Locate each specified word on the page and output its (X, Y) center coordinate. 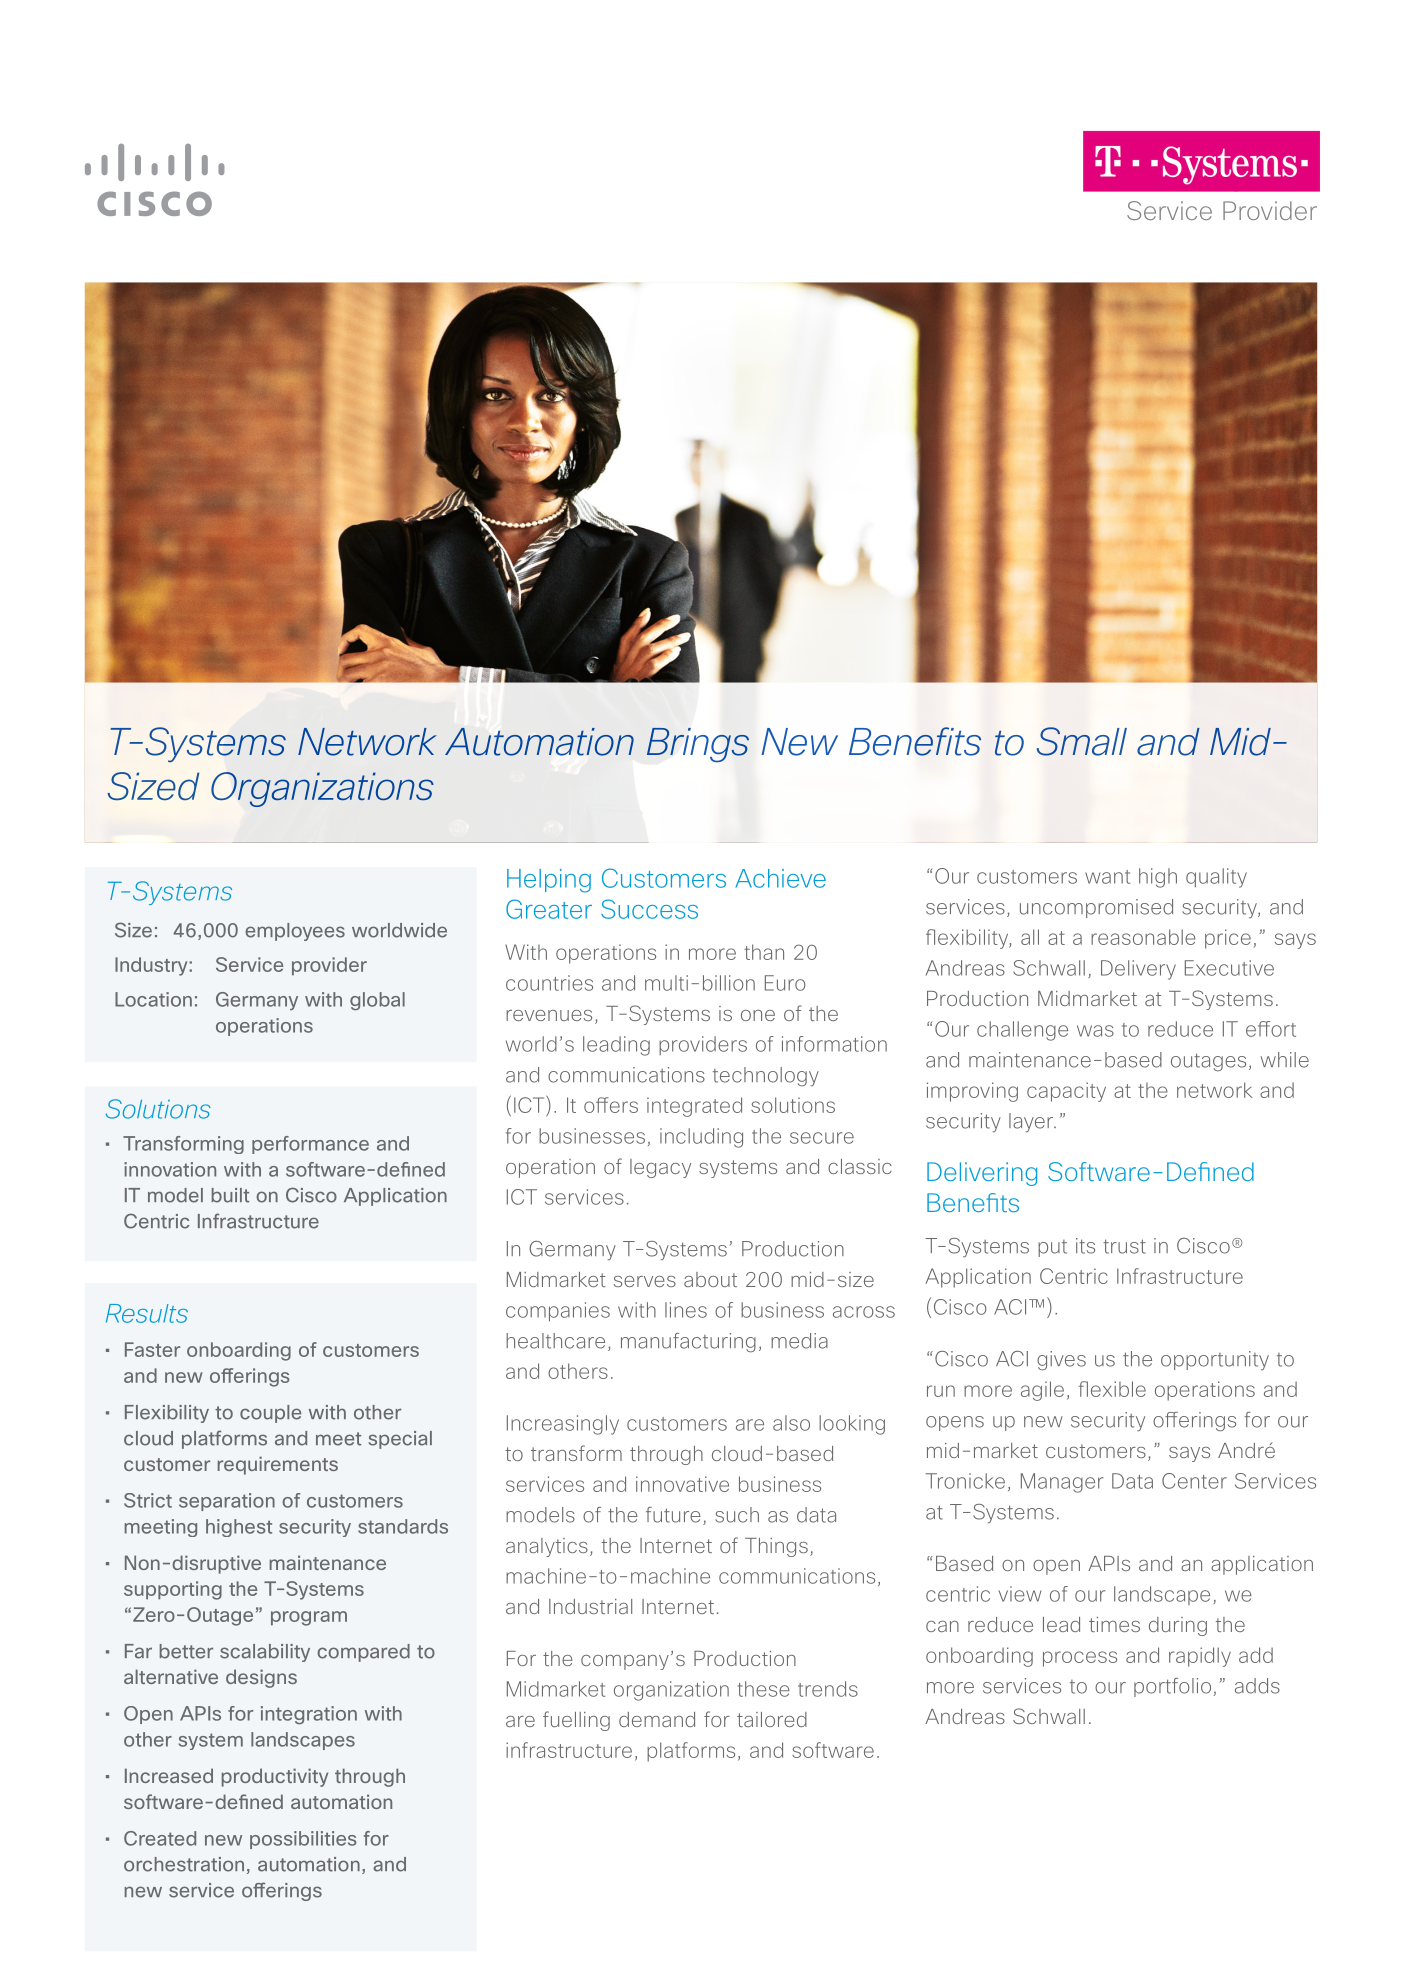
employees (295, 932)
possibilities (303, 1840)
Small (1082, 741)
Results (147, 1313)
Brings (698, 745)
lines (686, 1310)
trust (1124, 1246)
